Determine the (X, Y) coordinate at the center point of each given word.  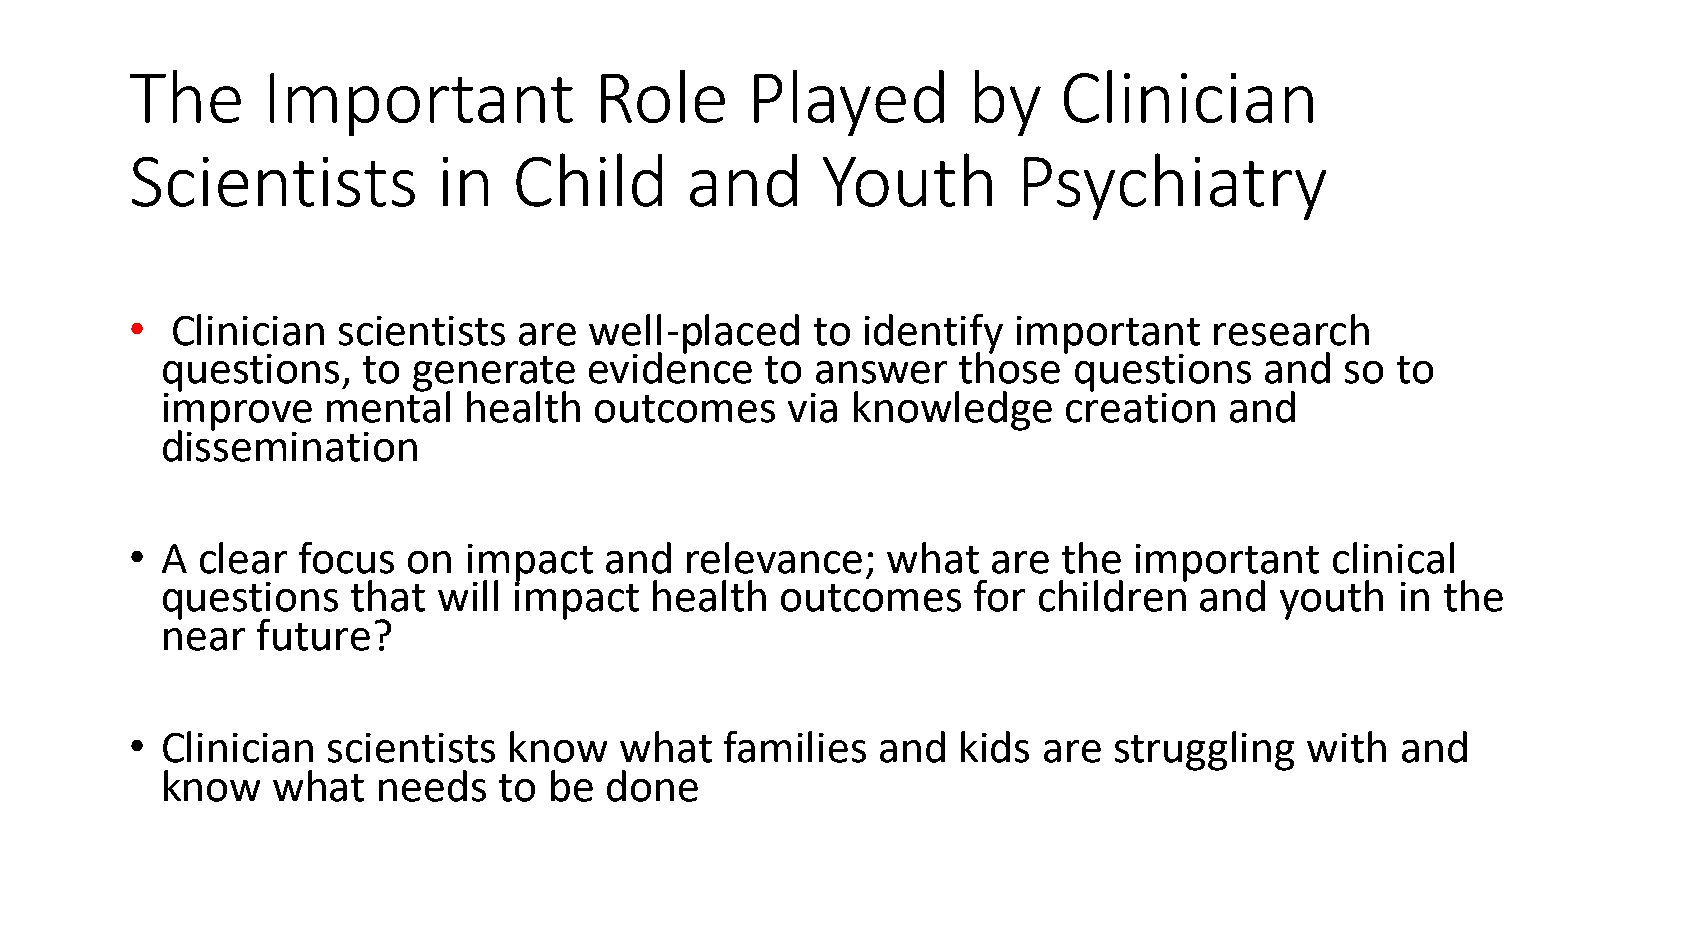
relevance (774, 558)
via (812, 408)
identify (934, 335)
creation (1140, 406)
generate (494, 375)
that (388, 596)
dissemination (290, 444)
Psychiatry (1175, 186)
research (1291, 330)
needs (432, 786)
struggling (1204, 751)
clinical (1393, 558)
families (795, 747)
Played (849, 103)
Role (663, 96)
